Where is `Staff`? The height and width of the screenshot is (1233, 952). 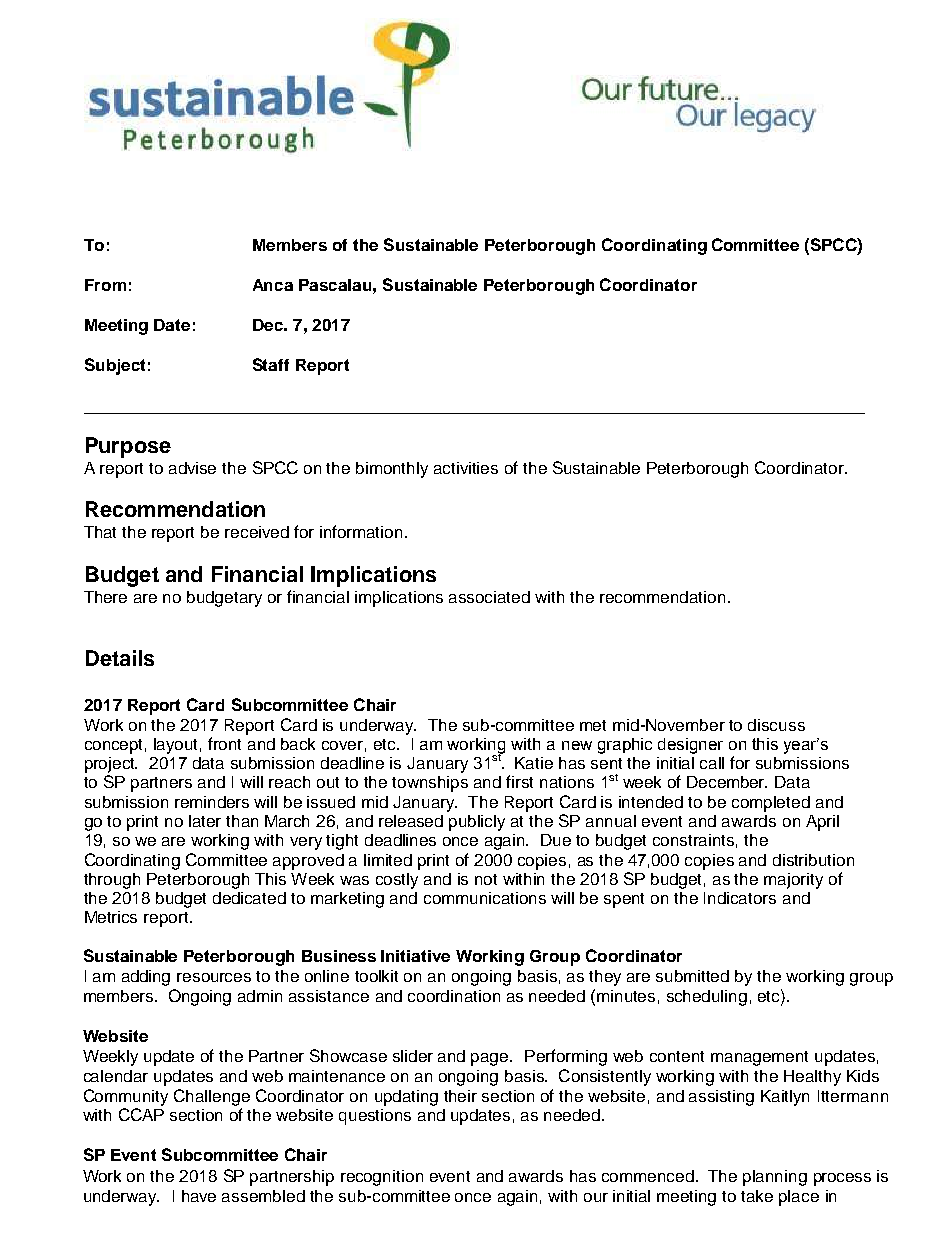 Staff is located at coordinates (271, 364).
